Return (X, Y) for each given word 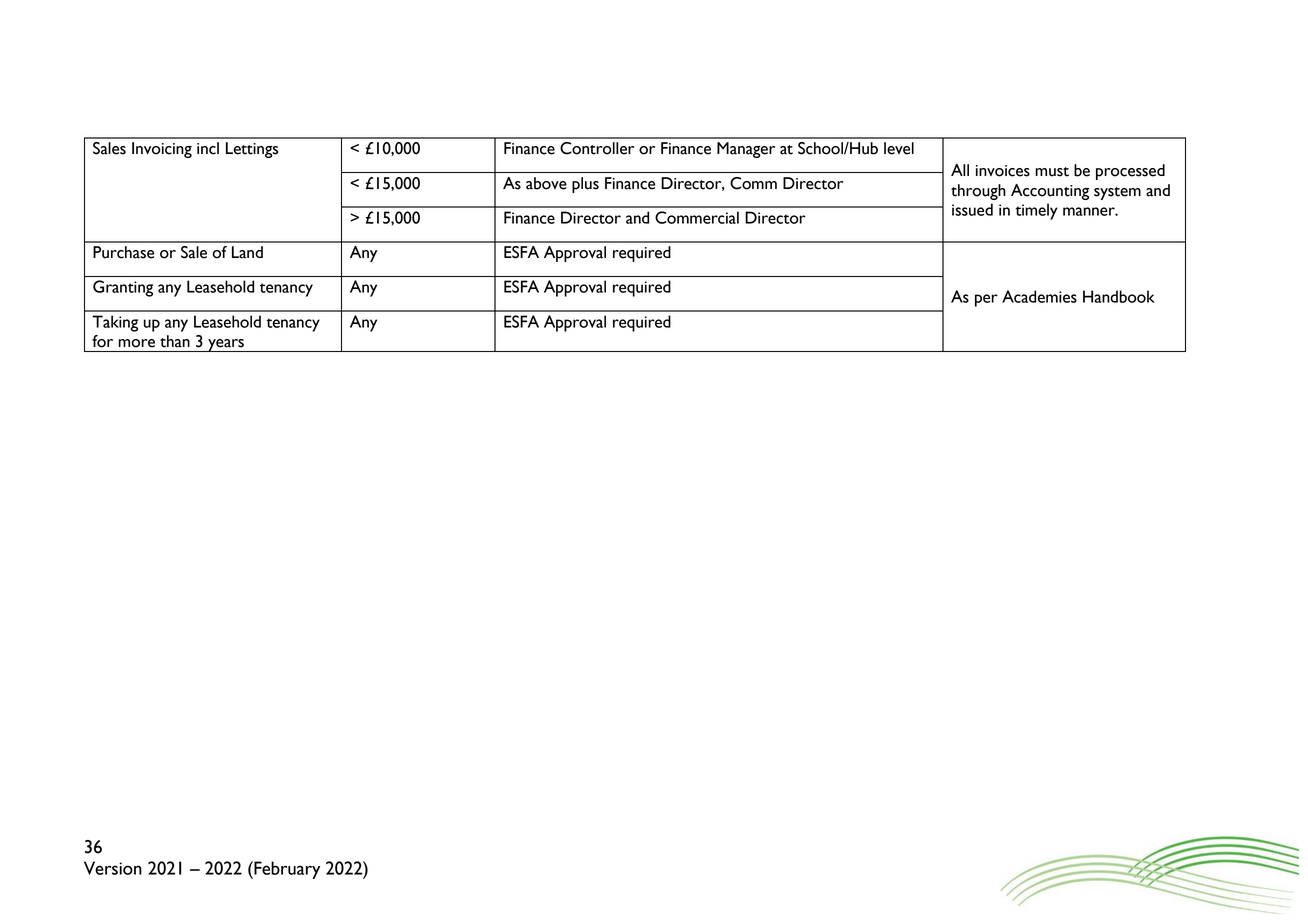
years (226, 345)
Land (247, 252)
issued (972, 209)
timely (1037, 211)
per (986, 300)
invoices (1003, 171)
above (546, 183)
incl (208, 148)
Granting (123, 288)
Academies (1039, 296)
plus (585, 185)
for (102, 341)
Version (113, 868)
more (137, 343)
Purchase (123, 252)
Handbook (1119, 296)
